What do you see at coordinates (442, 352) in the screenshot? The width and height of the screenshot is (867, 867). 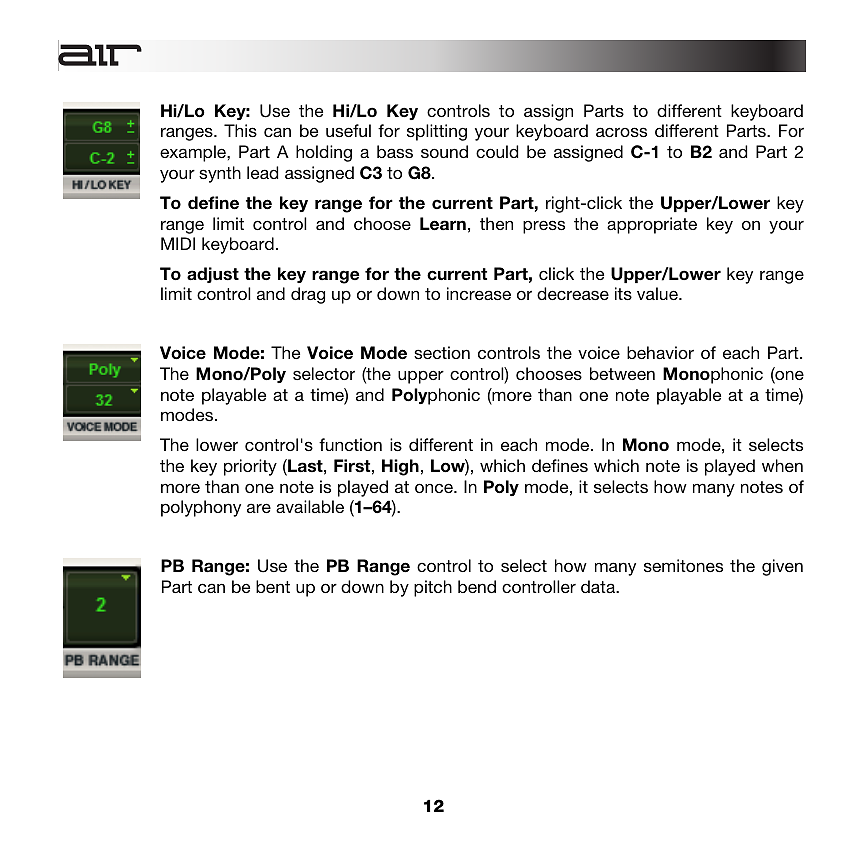 I see `section` at bounding box center [442, 352].
